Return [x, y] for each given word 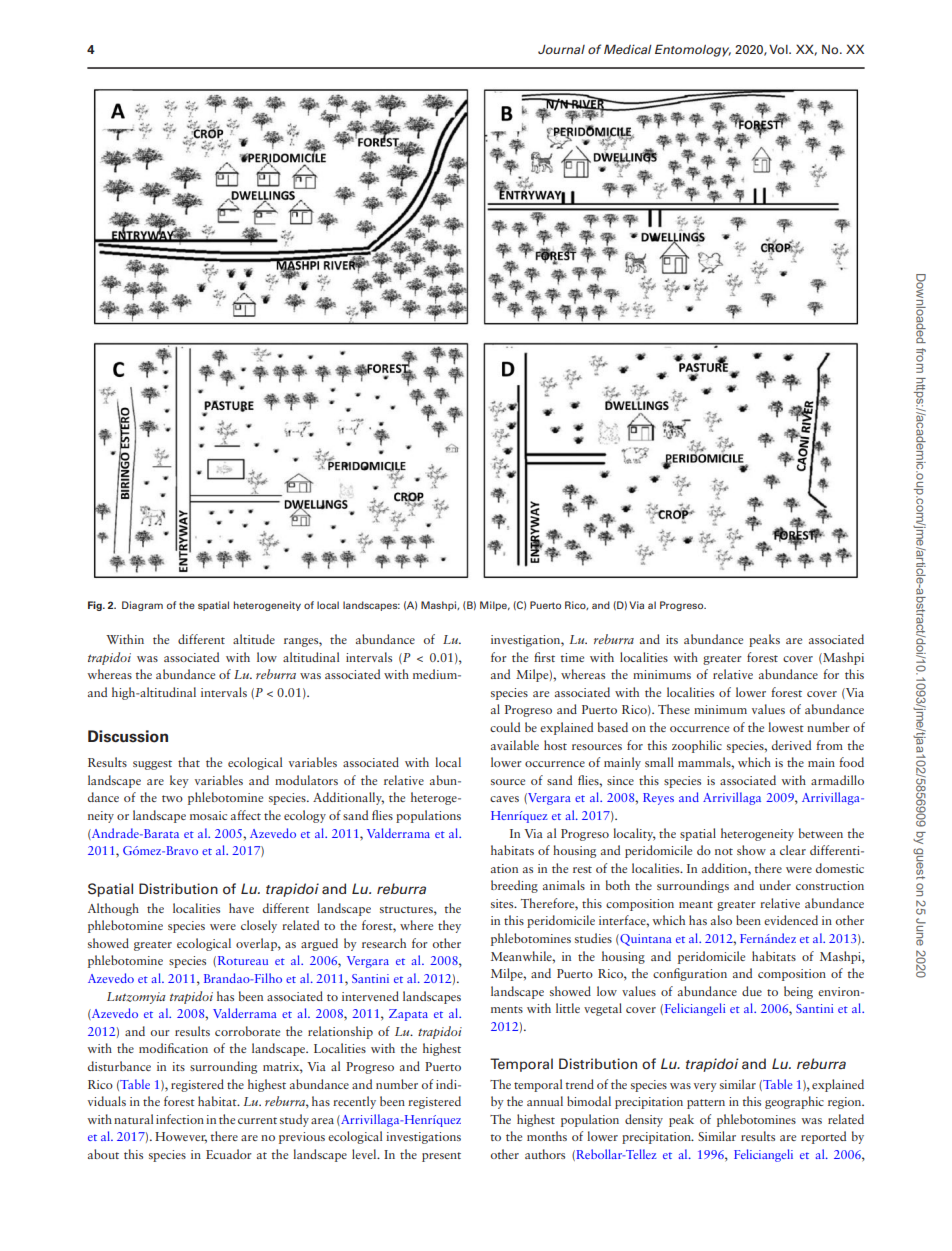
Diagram [142, 606]
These [674, 709]
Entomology [693, 50]
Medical [628, 49]
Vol [779, 49]
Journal [561, 49]
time [572, 657]
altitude [254, 639]
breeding [514, 886]
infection [180, 1119]
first [544, 657]
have [241, 908]
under [775, 885]
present [441, 1157]
